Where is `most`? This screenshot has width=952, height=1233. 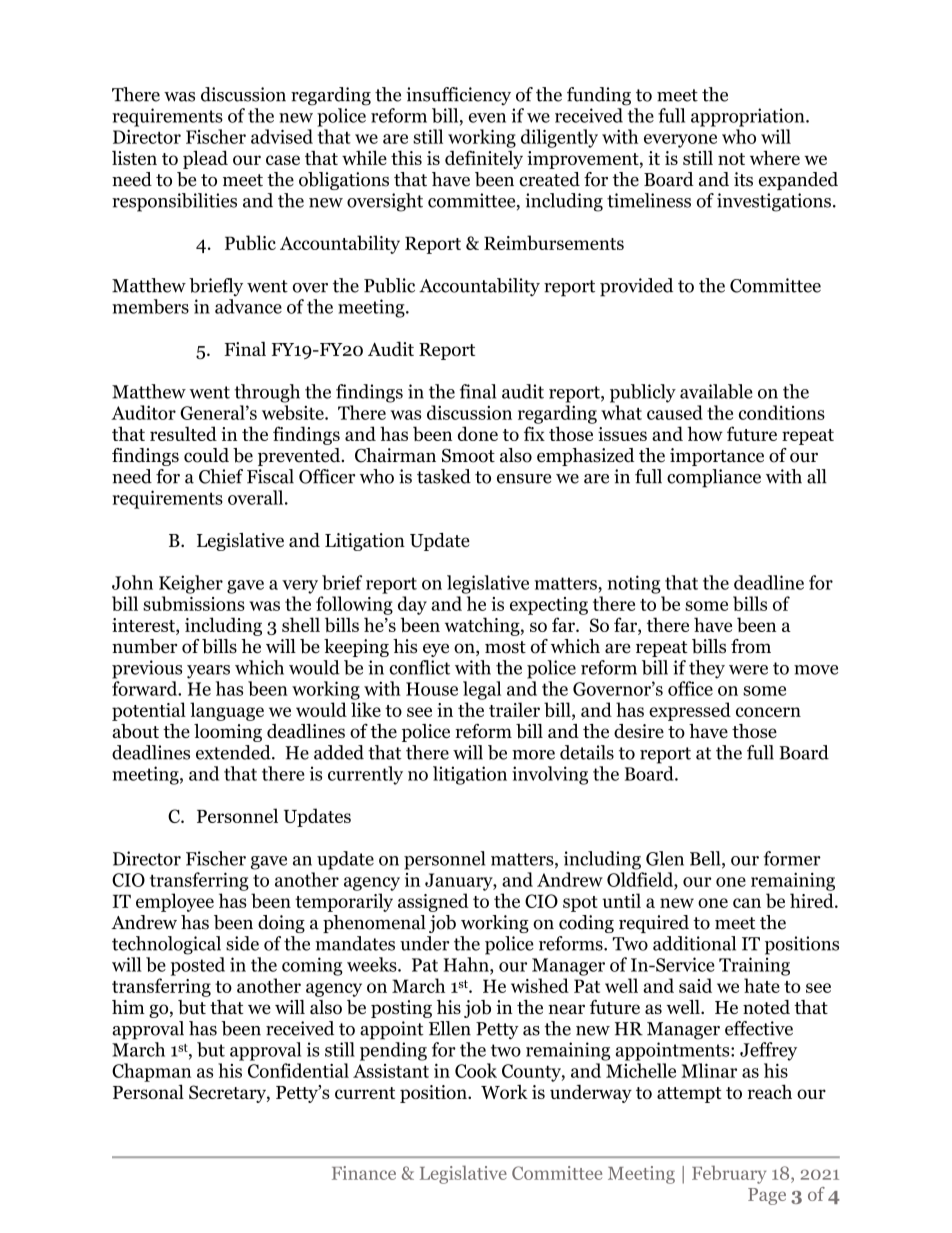 most is located at coordinates (505, 647).
